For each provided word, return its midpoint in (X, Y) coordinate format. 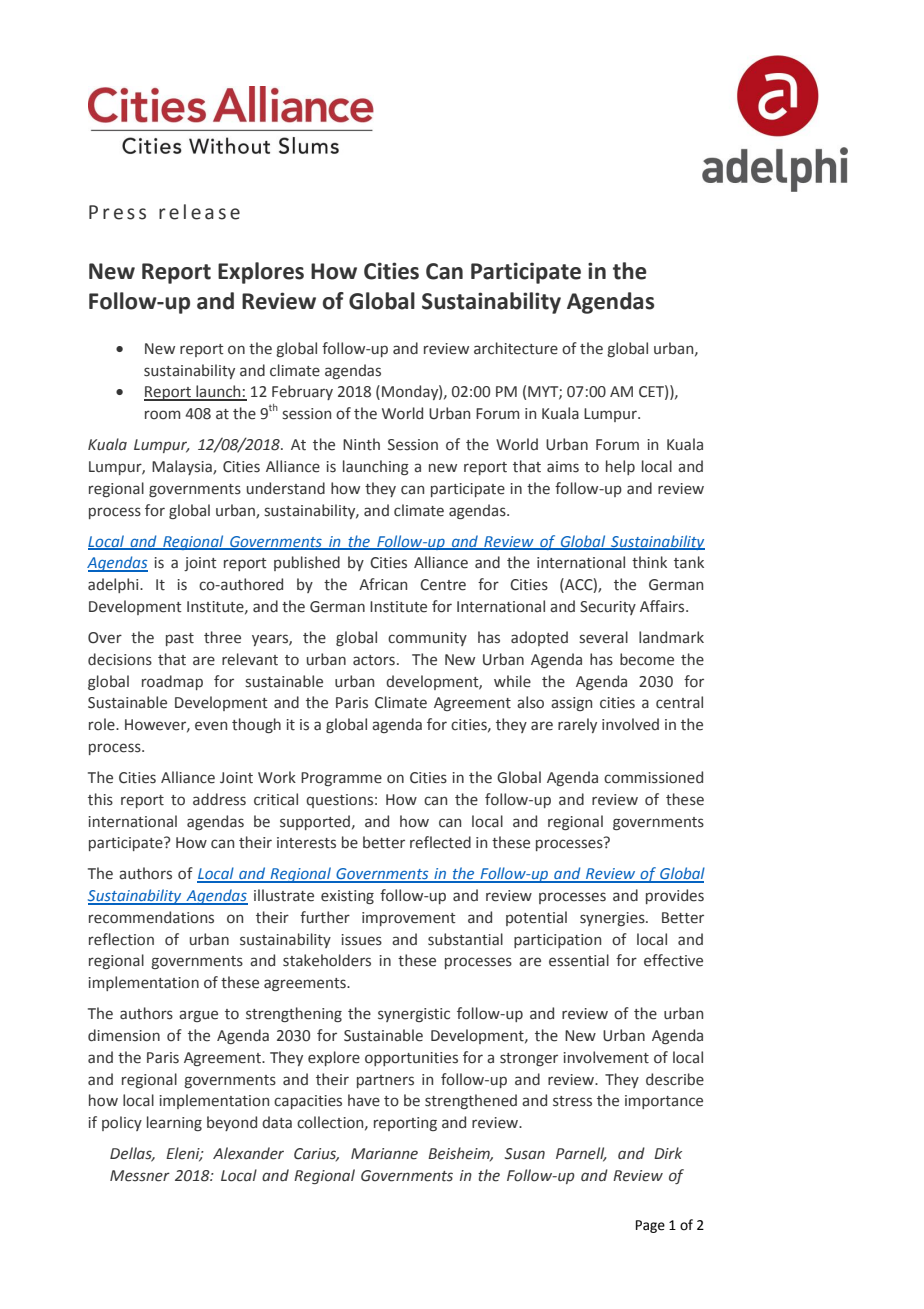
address (219, 799)
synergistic (414, 1015)
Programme (341, 779)
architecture (516, 348)
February (302, 392)
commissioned (653, 777)
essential (579, 960)
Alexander (248, 1153)
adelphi (114, 585)
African (383, 584)
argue (198, 1016)
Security (608, 608)
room (162, 415)
